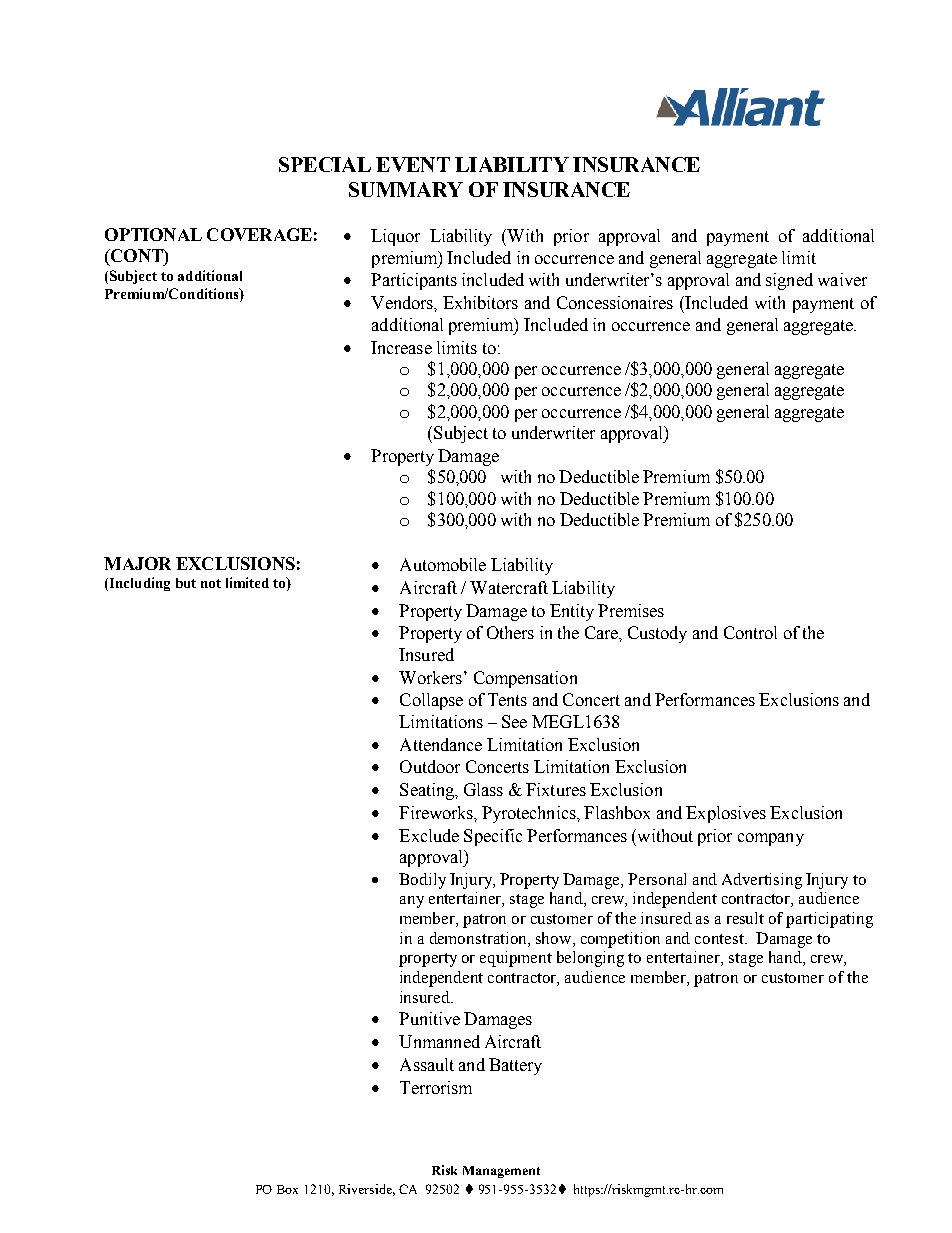 Image resolution: width=952 pixels, height=1233 pixels. Describe the element at coordinates (259, 234) in the document. I see `COVERAGE` at that location.
